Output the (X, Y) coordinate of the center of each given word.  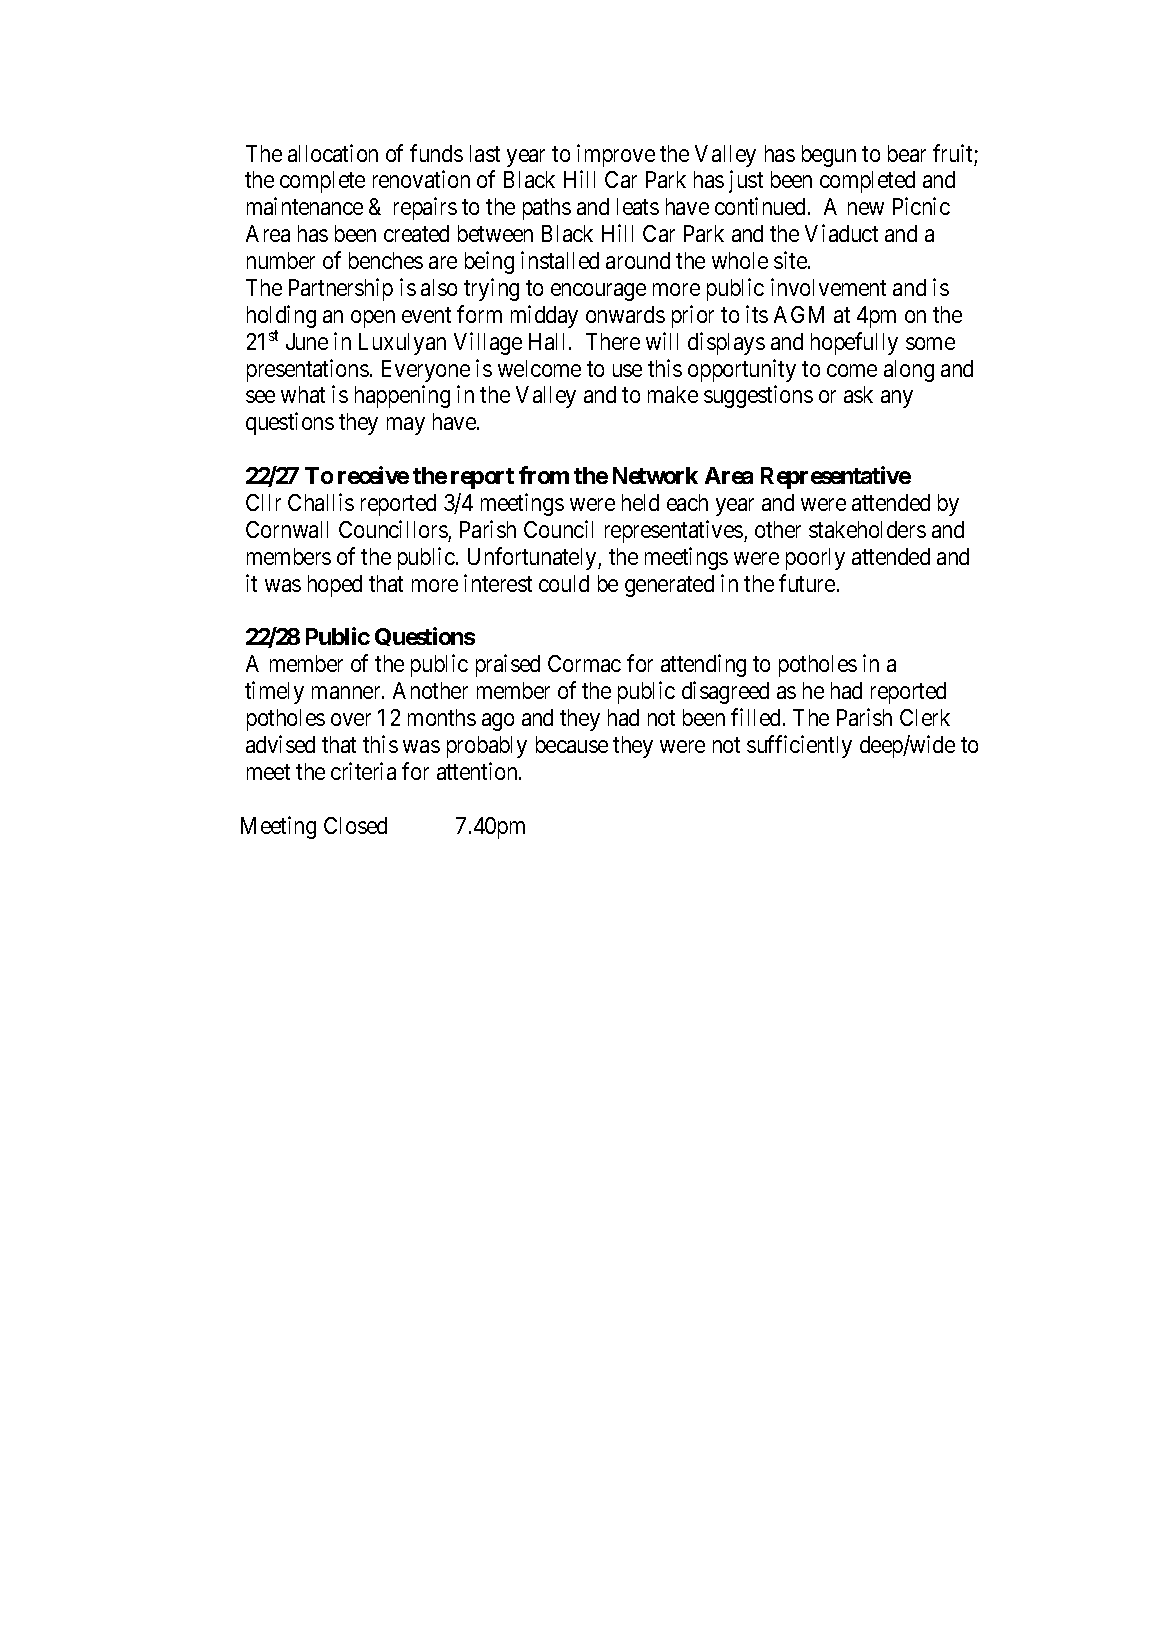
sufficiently (799, 746)
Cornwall (287, 529)
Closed (355, 825)
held (640, 502)
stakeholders (867, 529)
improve (616, 155)
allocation (333, 153)
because (572, 744)
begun (829, 156)
